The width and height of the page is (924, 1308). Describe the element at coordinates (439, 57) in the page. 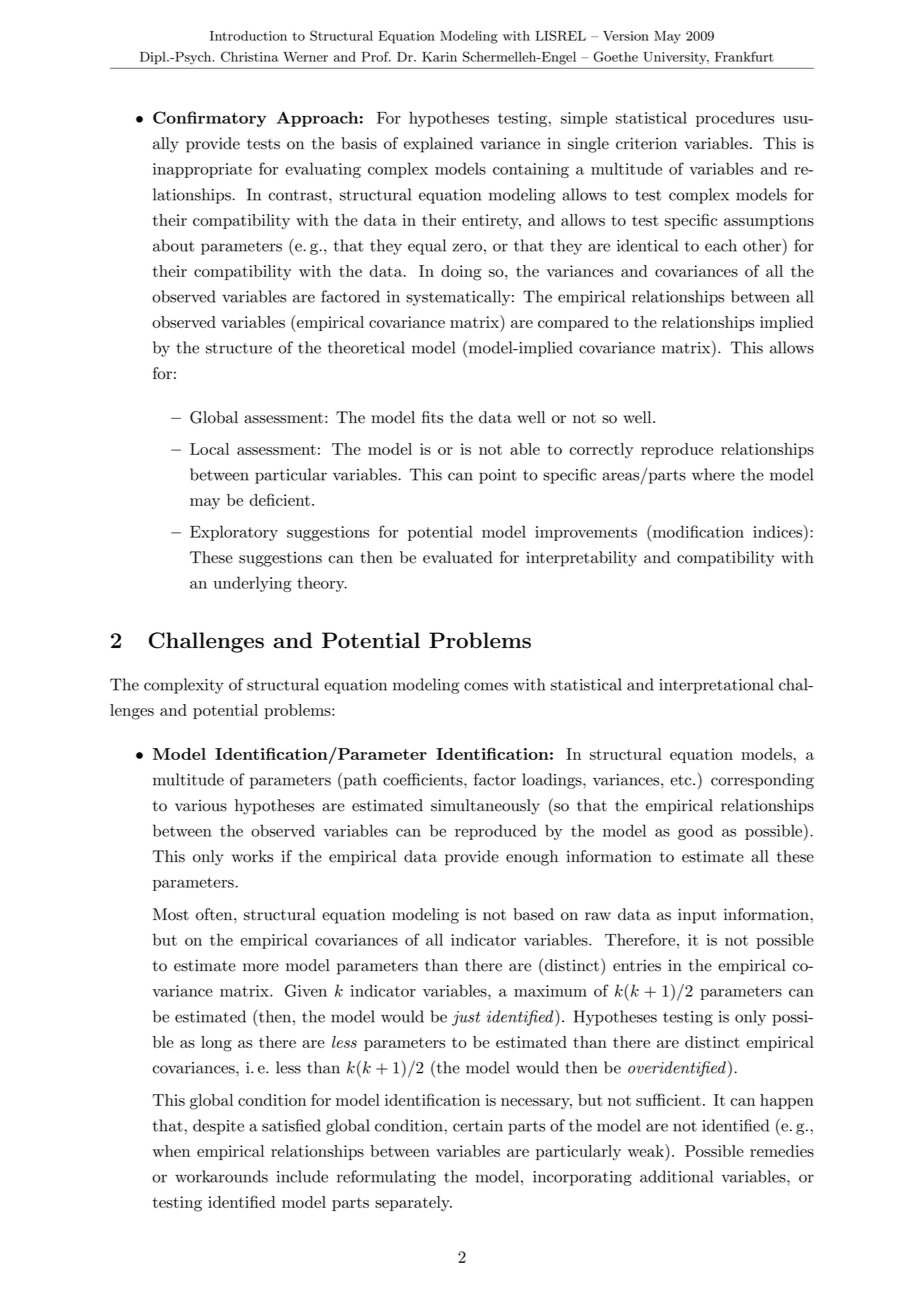

I see `Karin` at that location.
